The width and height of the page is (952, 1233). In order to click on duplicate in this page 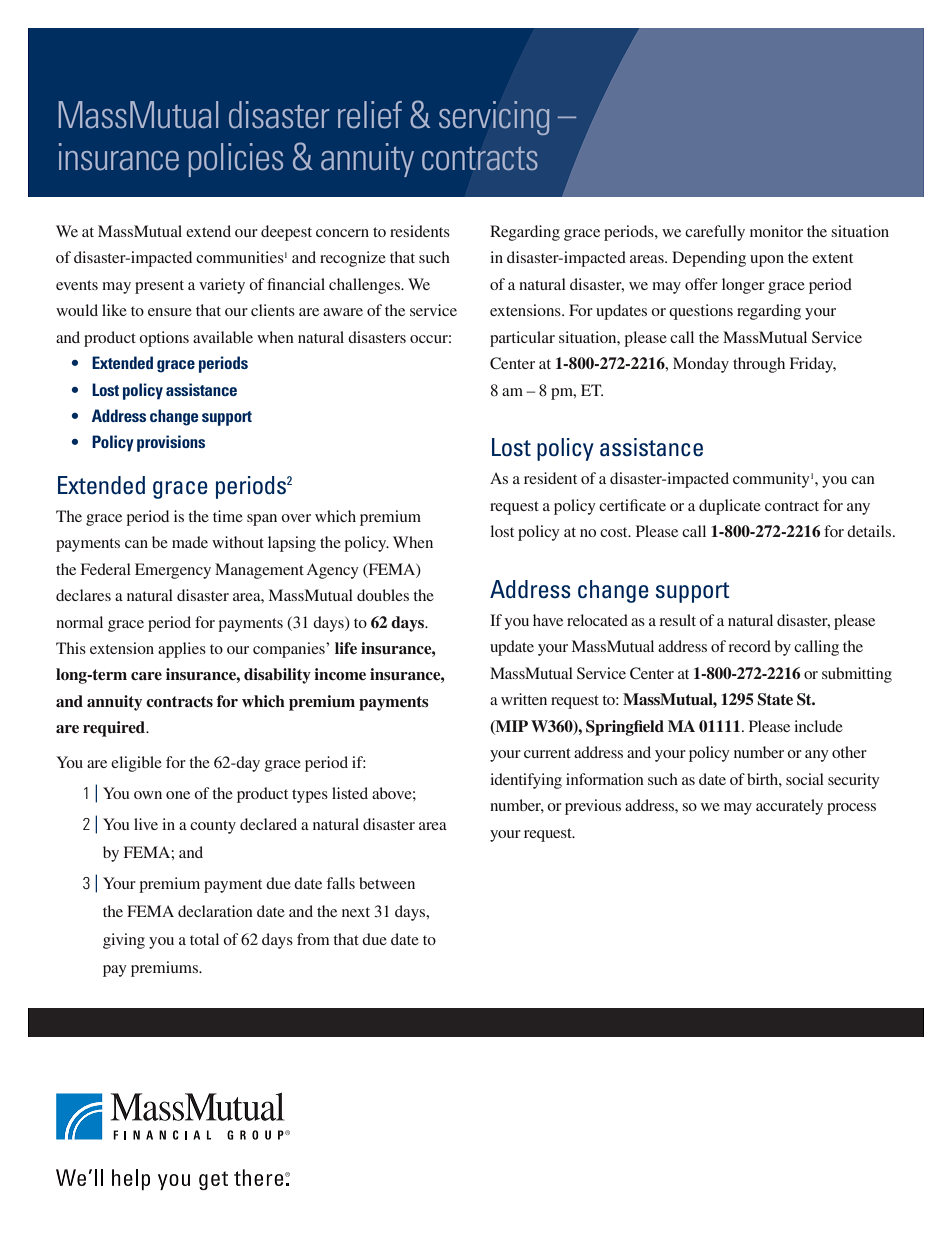, I will do `click(730, 507)`.
